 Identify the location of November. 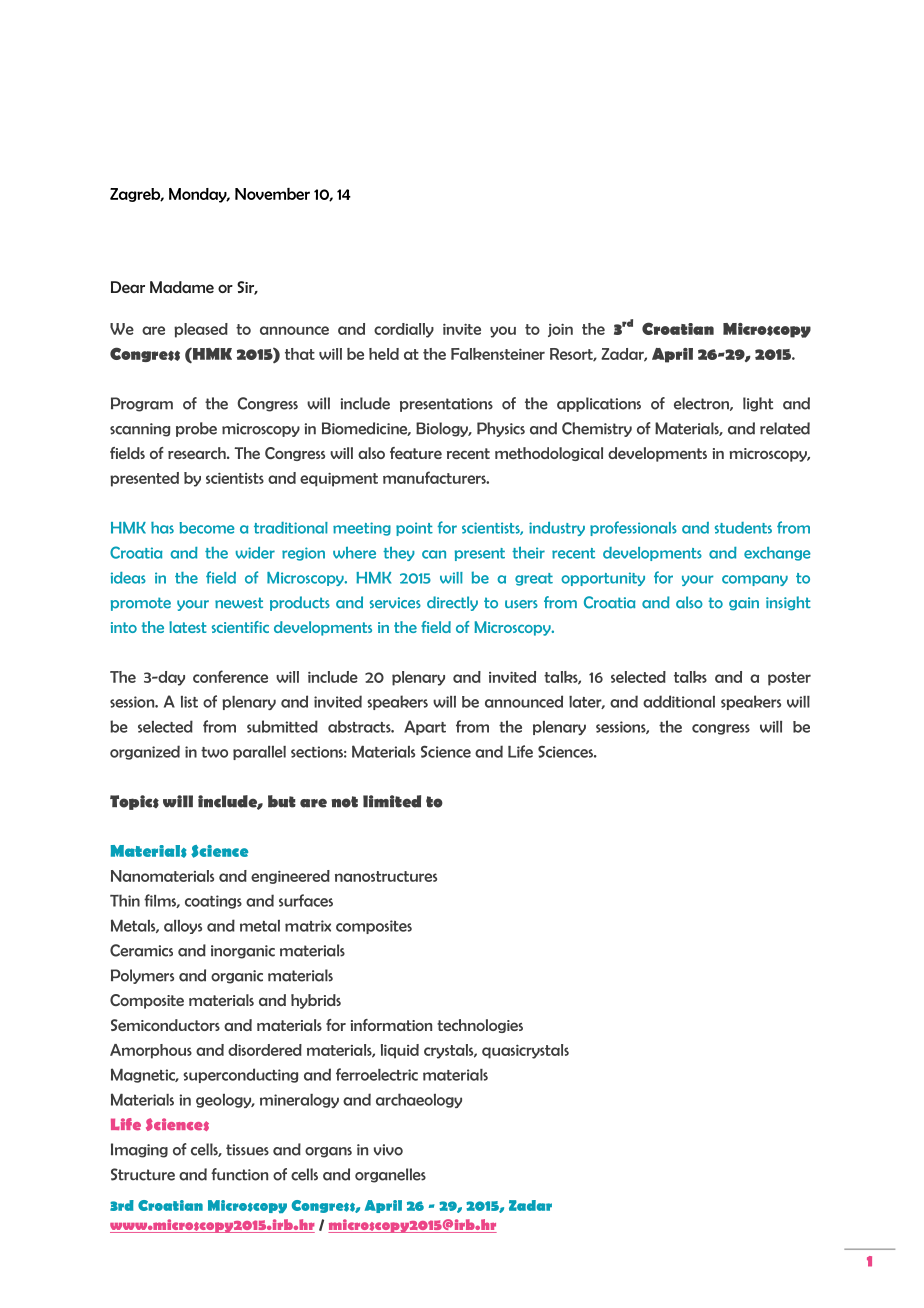
(272, 194).
